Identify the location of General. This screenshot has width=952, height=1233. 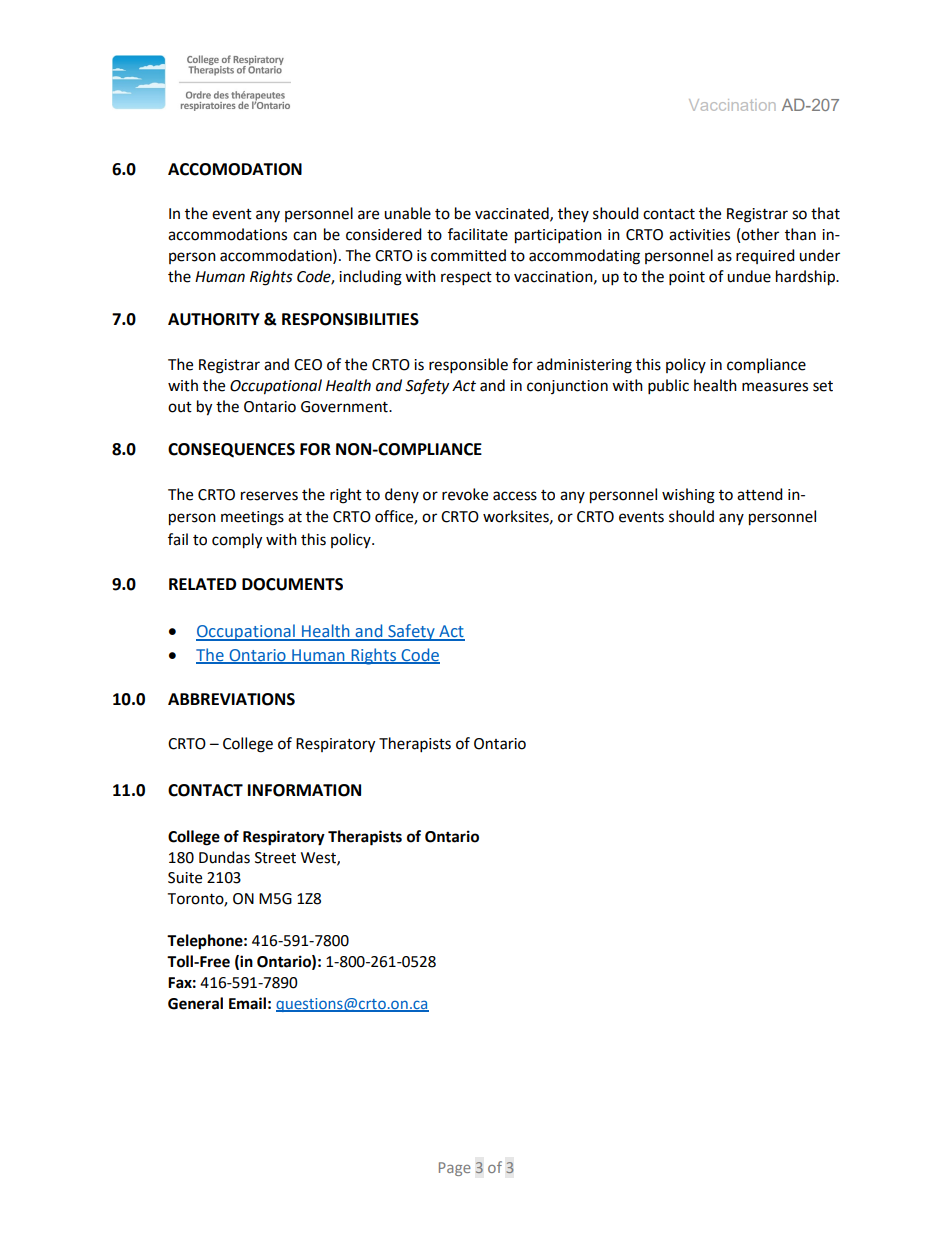
(195, 1003).
